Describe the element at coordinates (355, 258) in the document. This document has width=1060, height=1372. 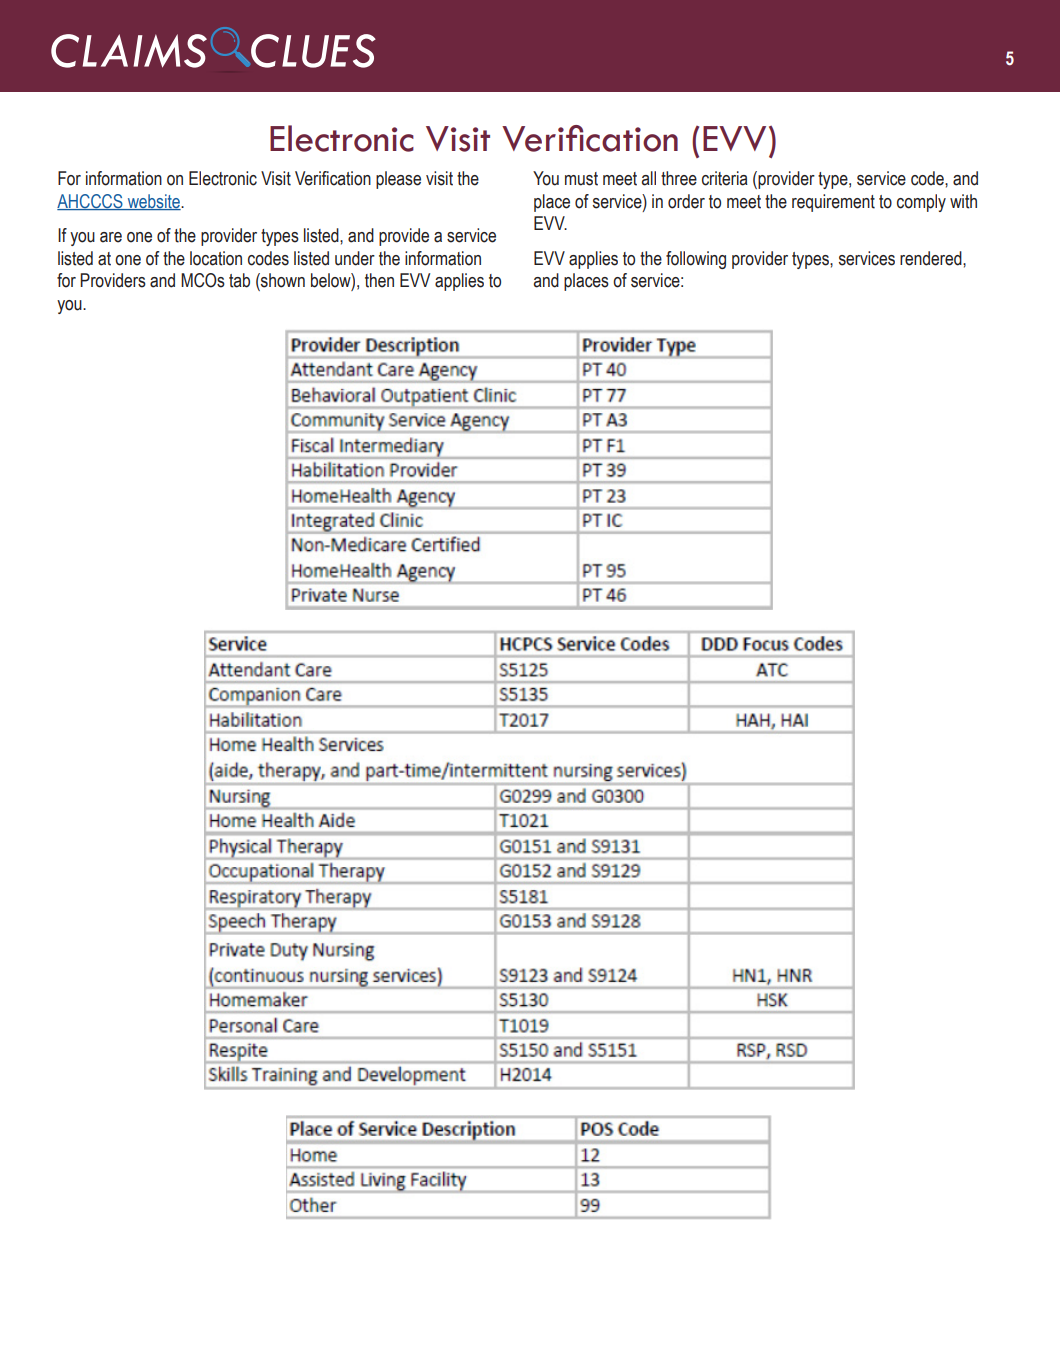
I see `under` at that location.
